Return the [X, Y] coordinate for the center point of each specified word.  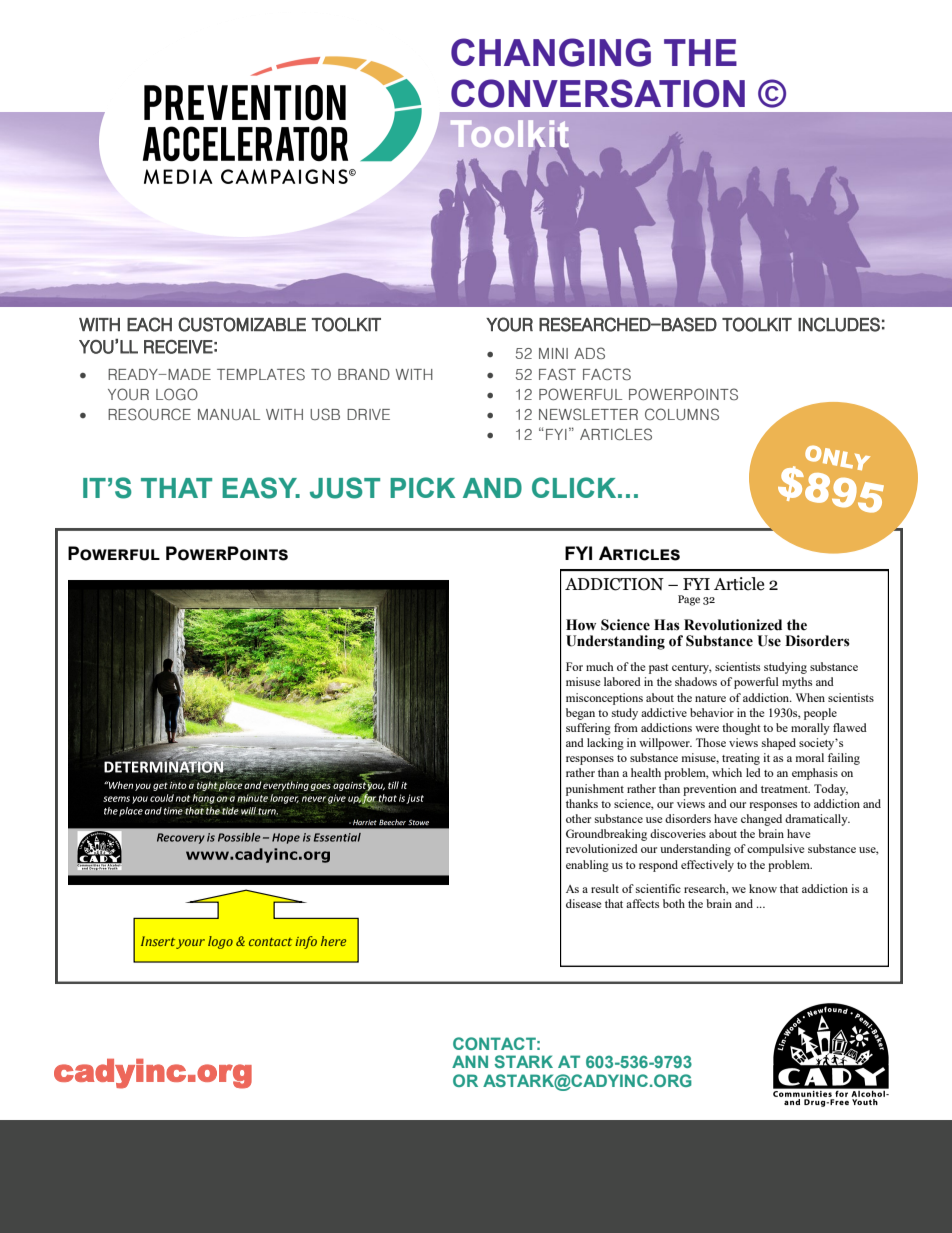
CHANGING [551, 52]
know [763, 888]
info [306, 942]
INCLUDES [839, 324]
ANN [470, 1061]
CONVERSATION [598, 93]
